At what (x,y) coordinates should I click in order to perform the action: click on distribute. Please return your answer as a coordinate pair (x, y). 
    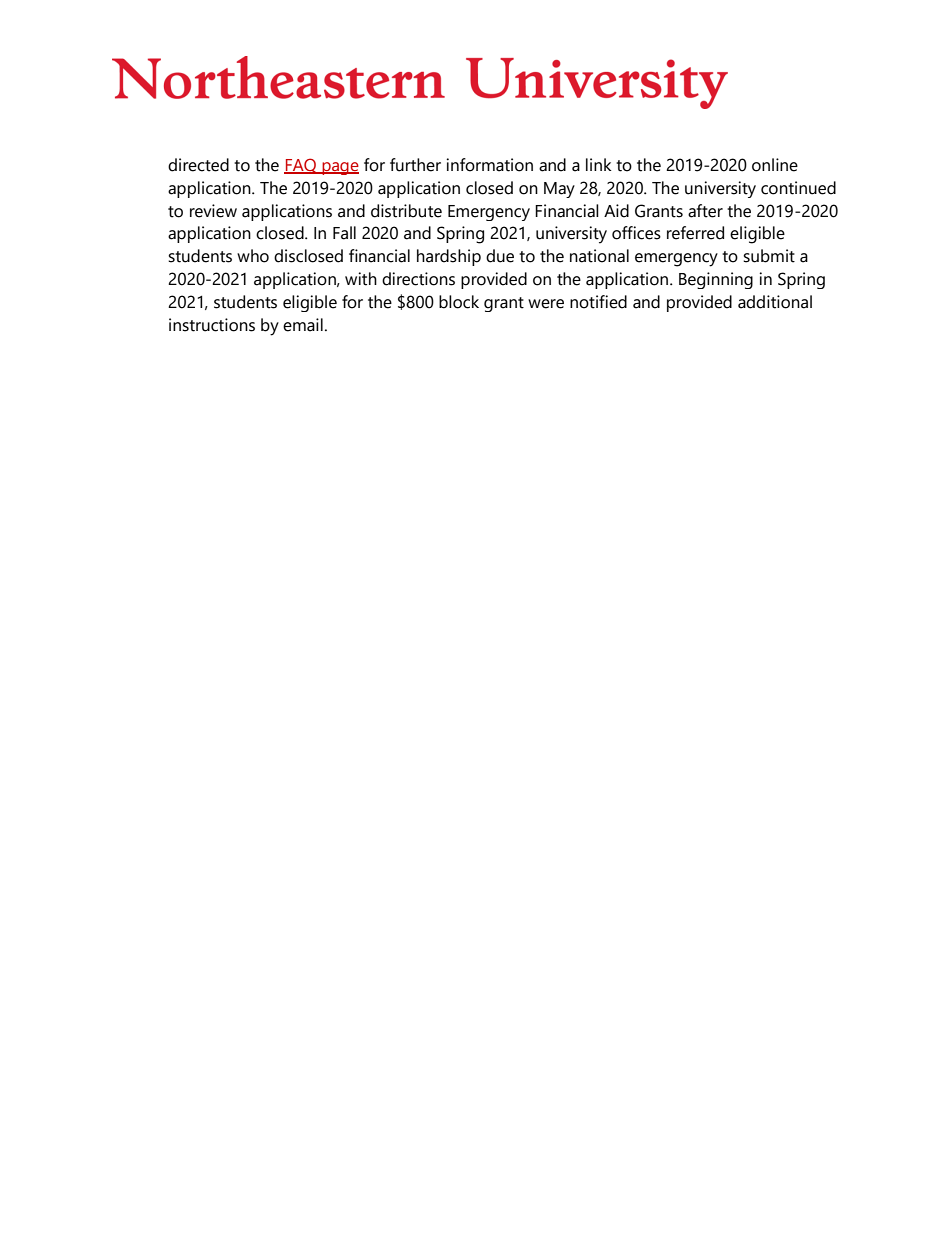
    Looking at the image, I should click on (406, 211).
